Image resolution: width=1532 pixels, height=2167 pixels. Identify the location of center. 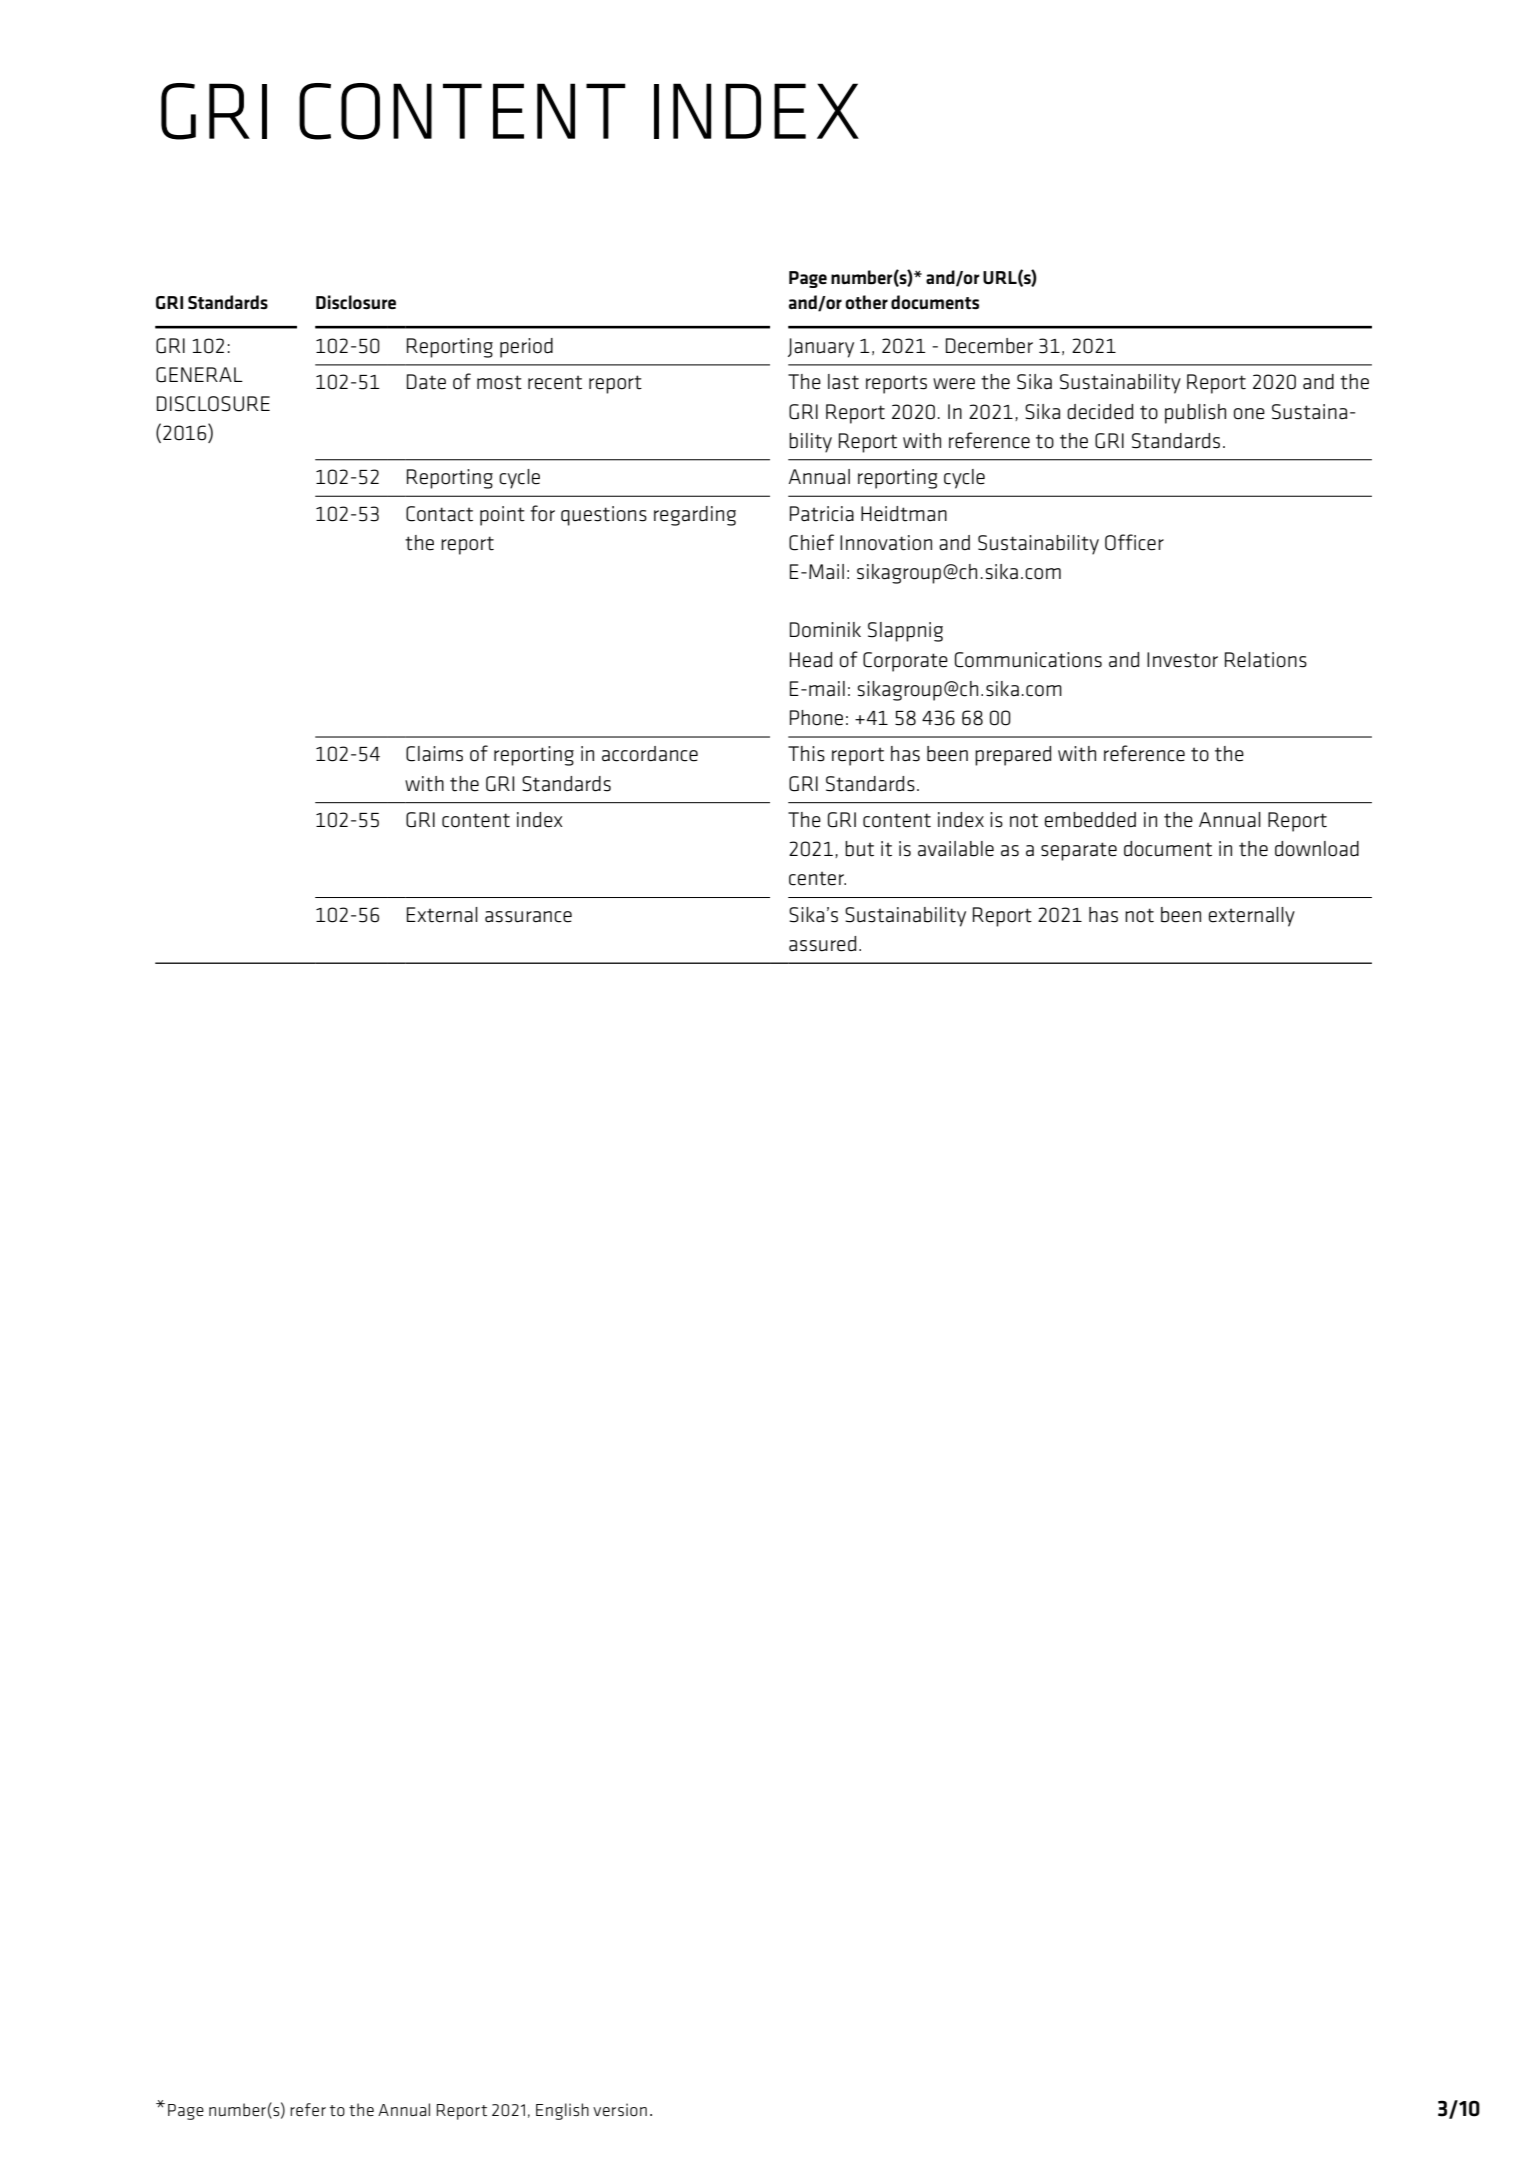
(817, 878).
